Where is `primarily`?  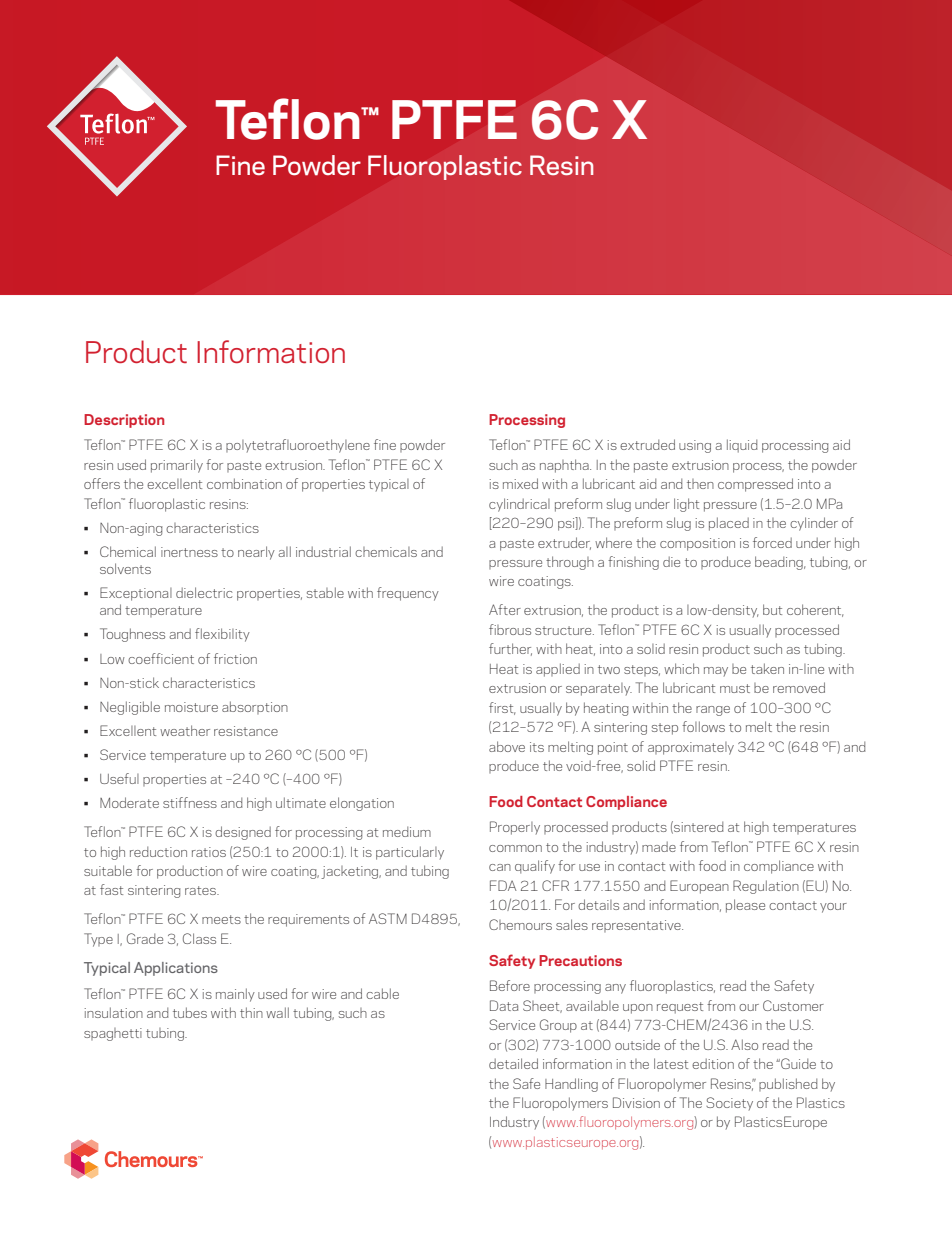 primarily is located at coordinates (177, 466).
